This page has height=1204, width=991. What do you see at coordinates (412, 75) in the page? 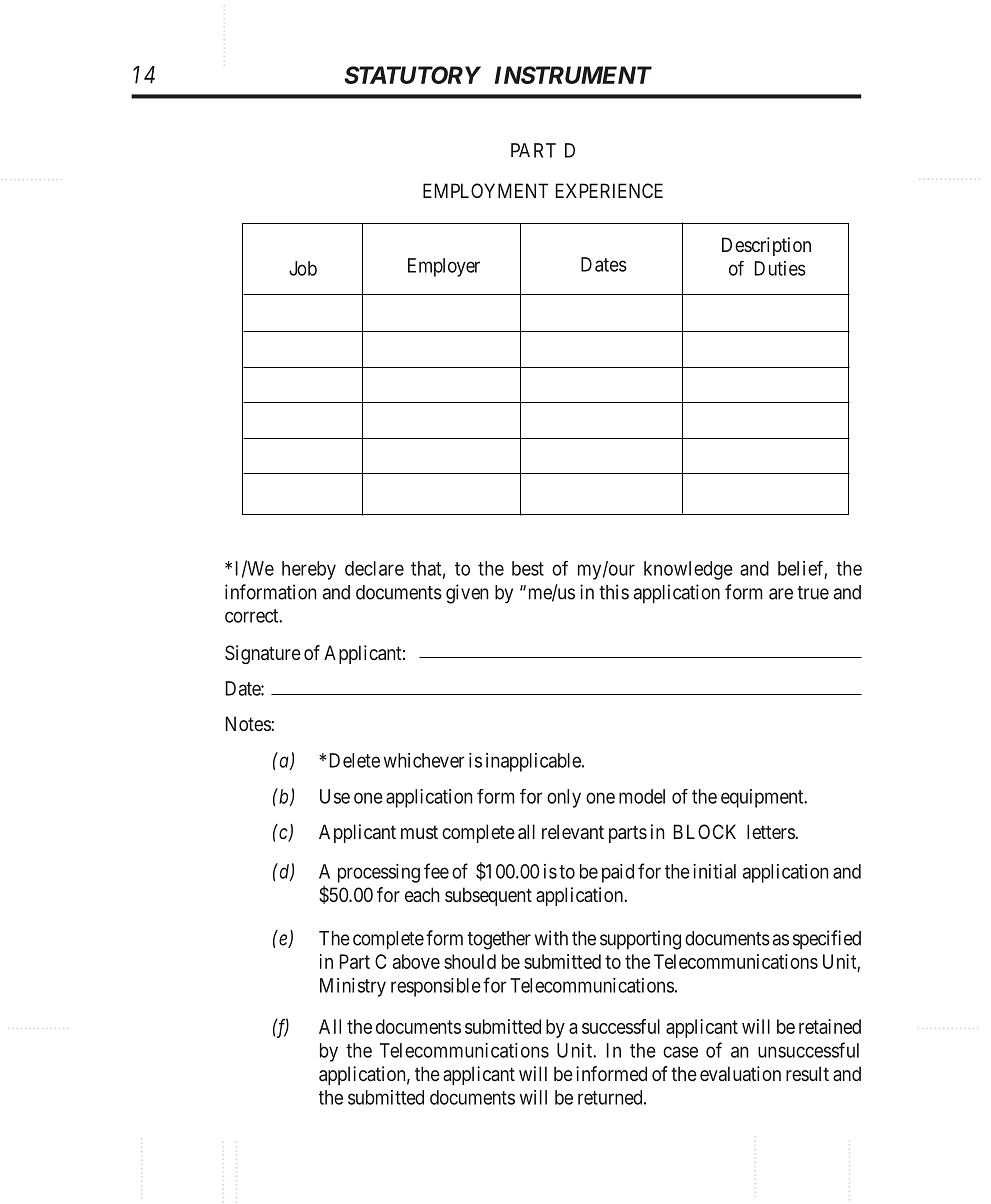
I see `STATUTORY` at bounding box center [412, 75].
